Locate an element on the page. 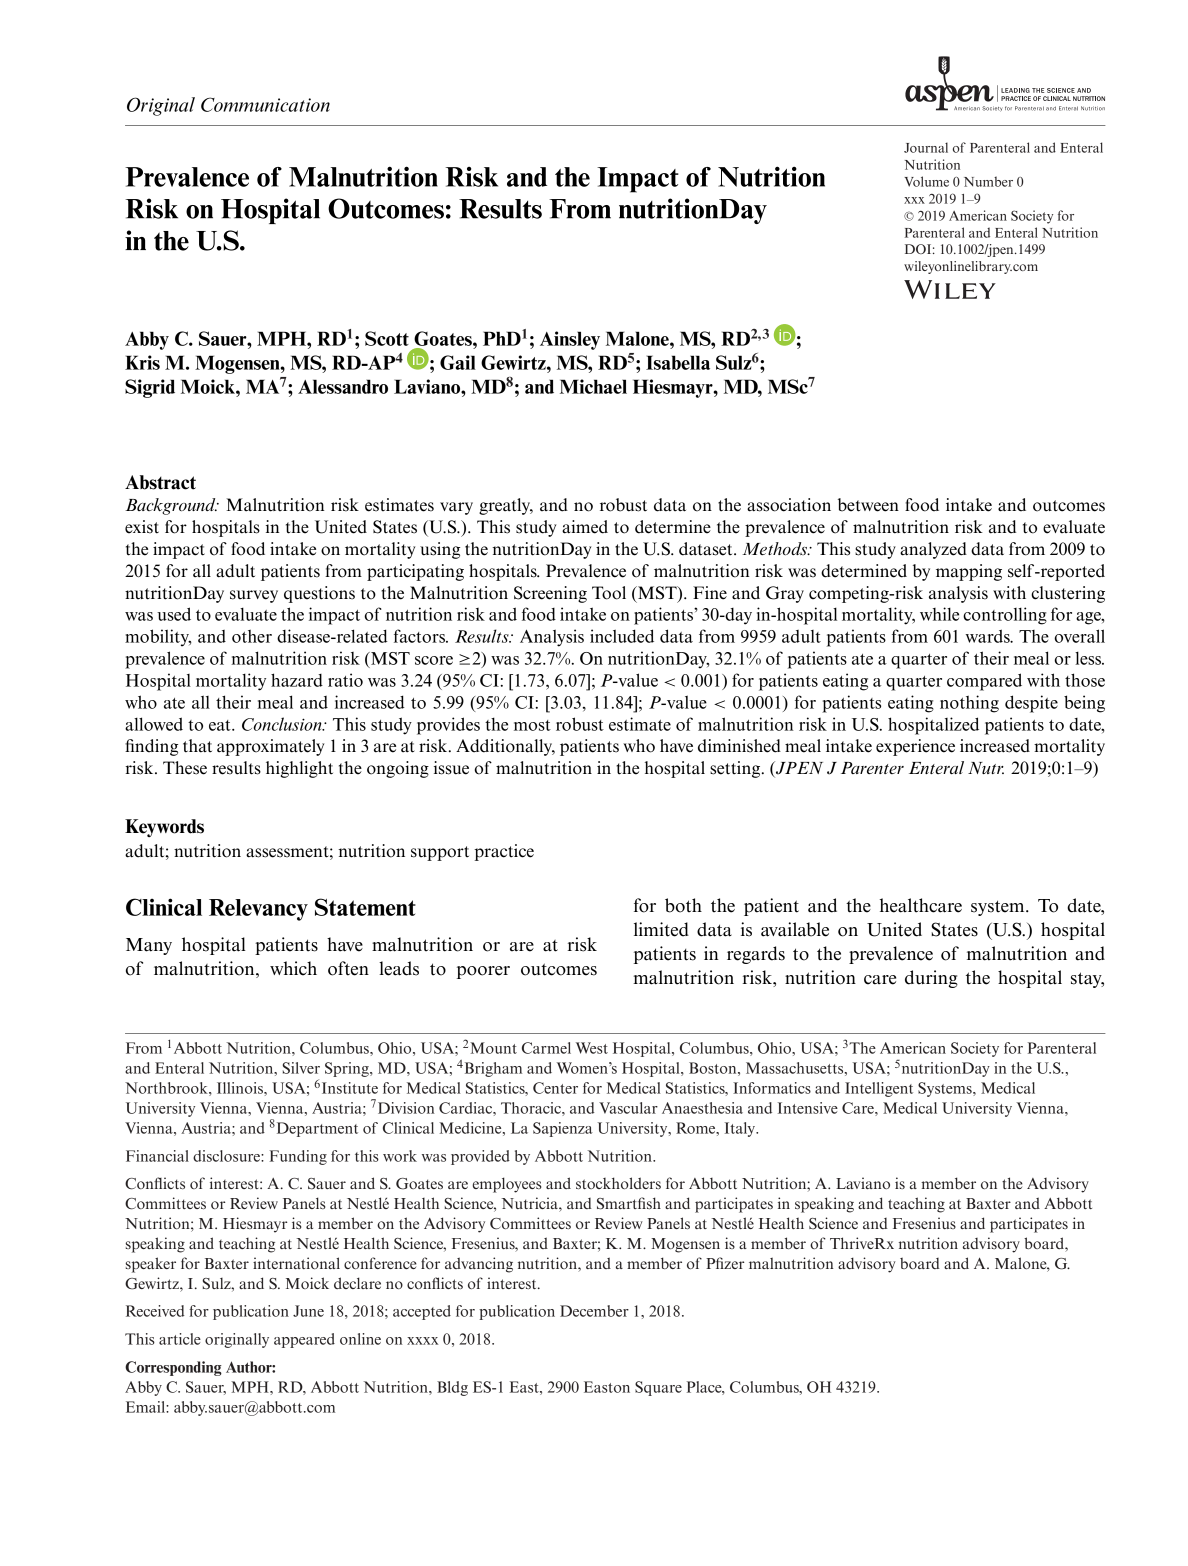 This page has height=1566, width=1188. Communication is located at coordinates (265, 104).
